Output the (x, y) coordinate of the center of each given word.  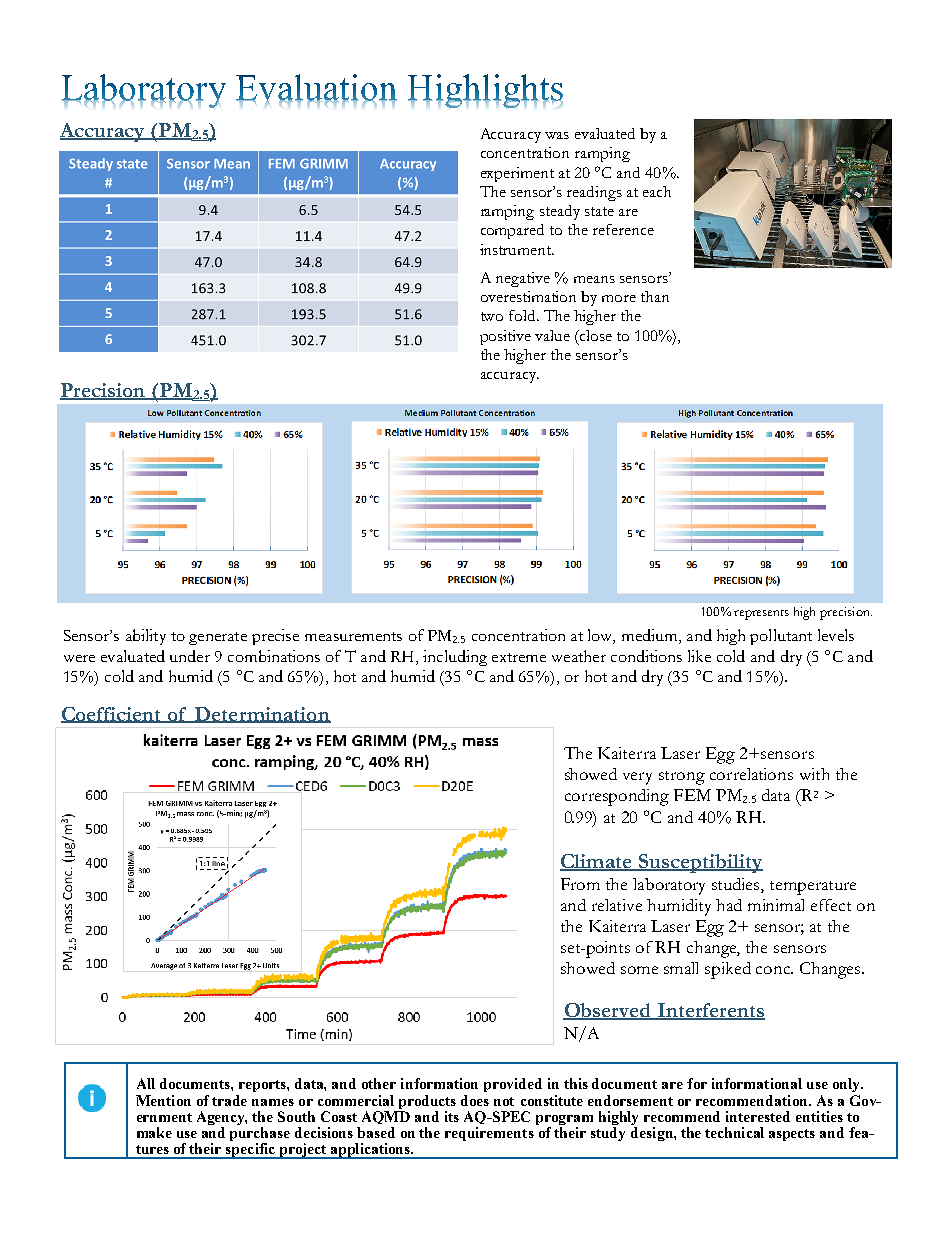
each (657, 191)
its (452, 1116)
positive (505, 337)
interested (758, 1116)
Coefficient (112, 715)
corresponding (617, 797)
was (557, 135)
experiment (517, 174)
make (154, 1132)
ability (146, 637)
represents (761, 615)
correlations (751, 774)
